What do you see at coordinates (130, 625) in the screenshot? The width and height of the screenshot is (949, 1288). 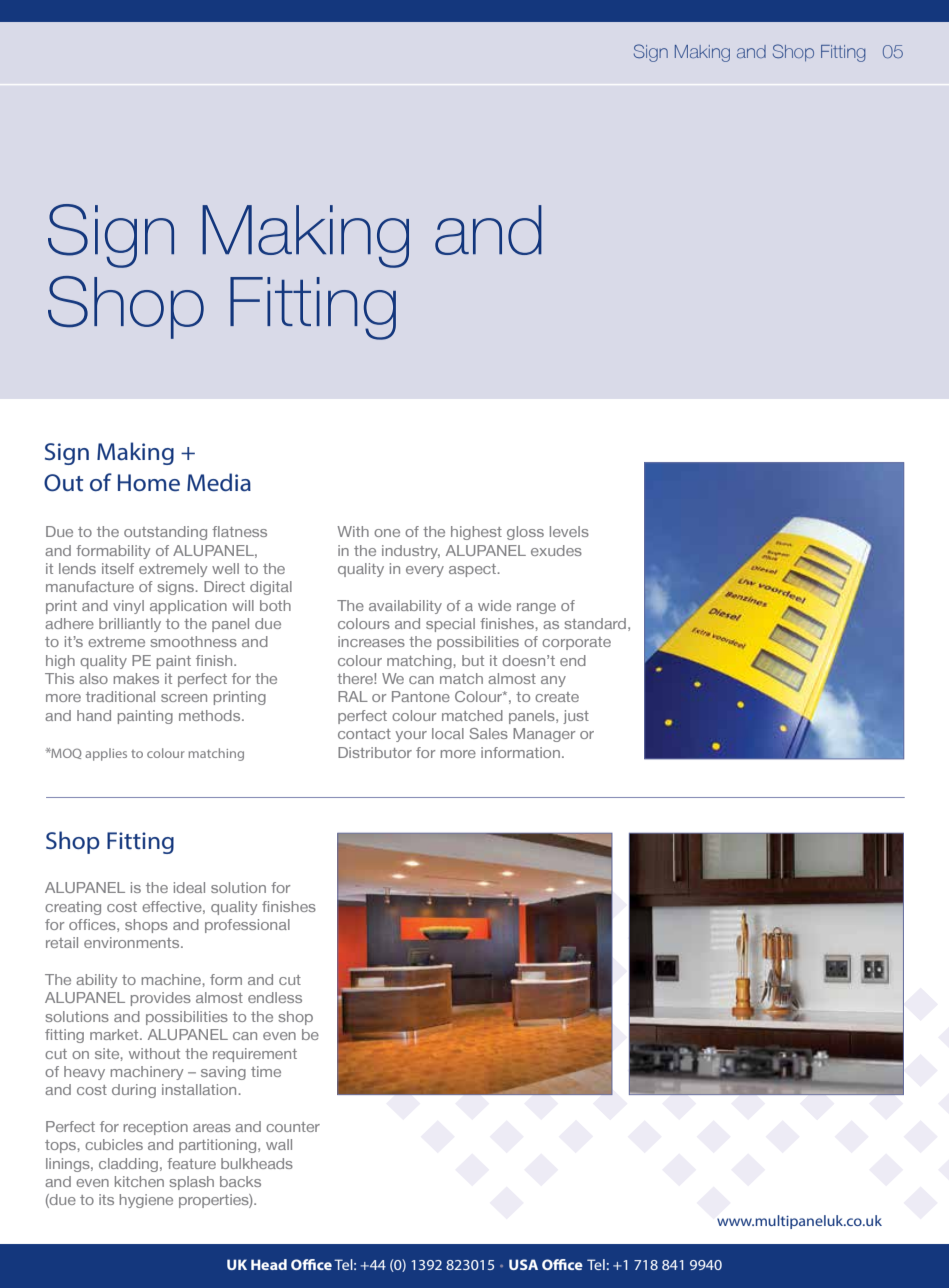 I see `brilliantly` at bounding box center [130, 625].
